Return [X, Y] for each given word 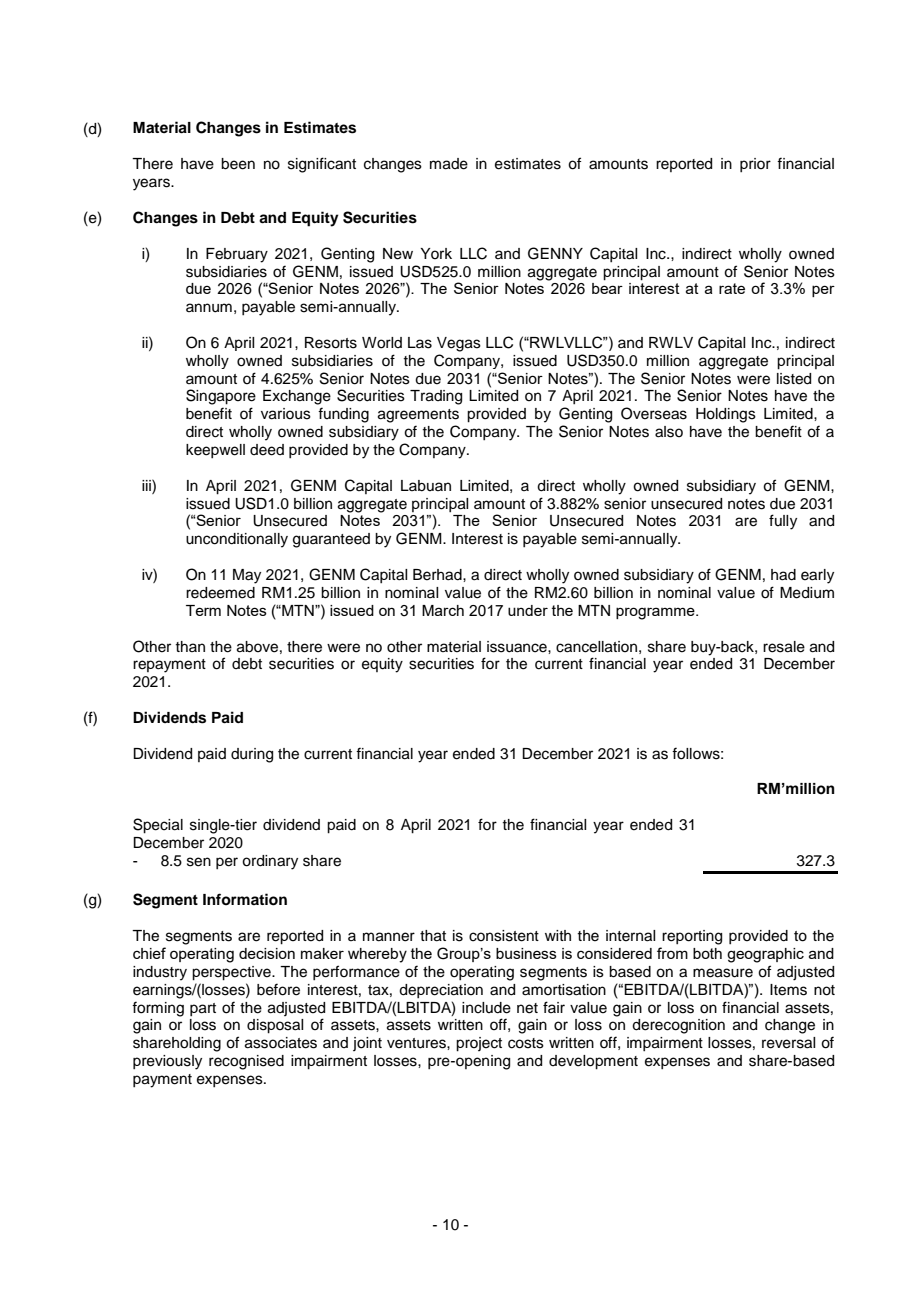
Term [203, 610]
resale [784, 647]
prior [755, 165]
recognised [246, 1062]
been [238, 164]
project [479, 1044]
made [449, 164]
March [443, 610]
